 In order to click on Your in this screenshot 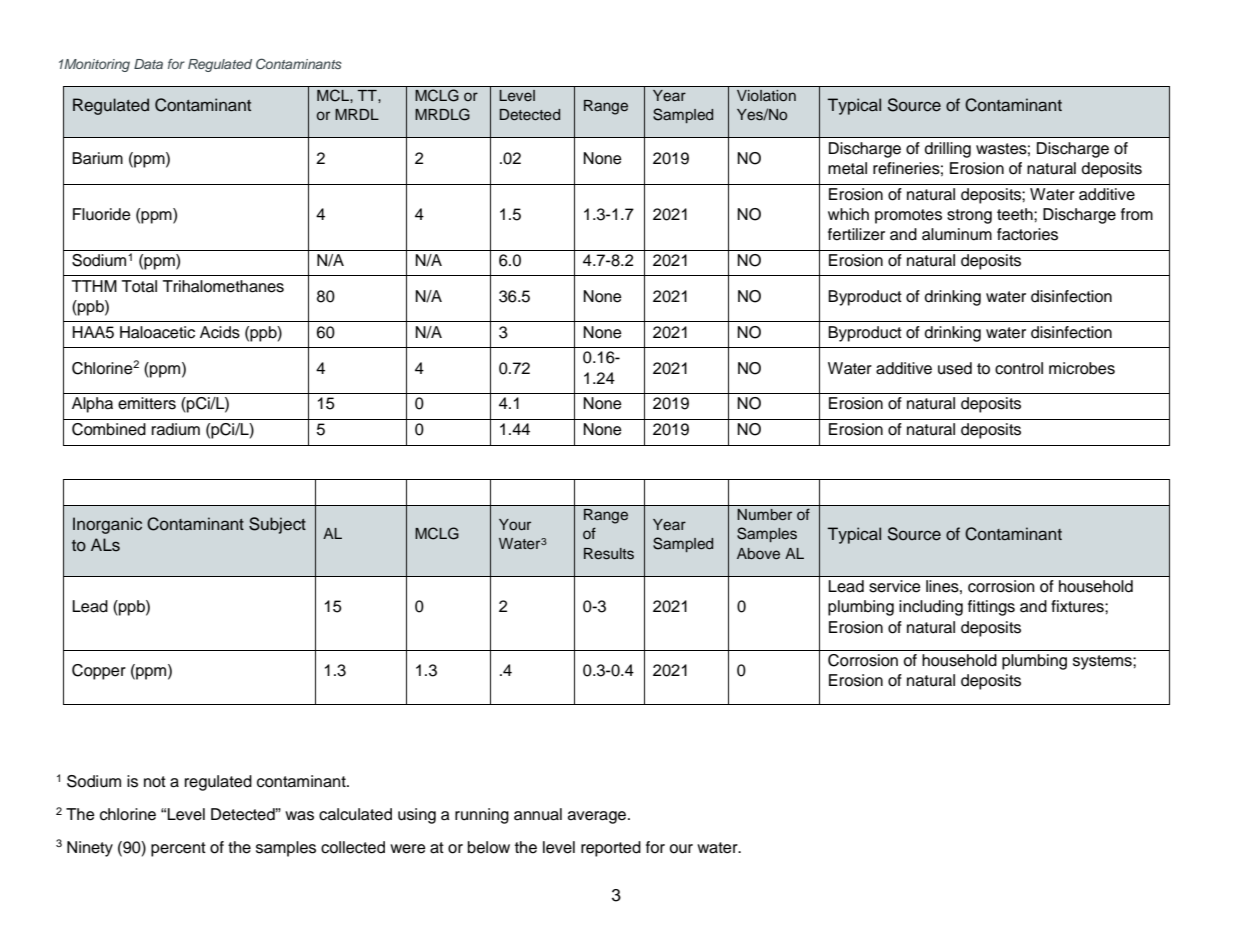, I will do `click(515, 524)`.
